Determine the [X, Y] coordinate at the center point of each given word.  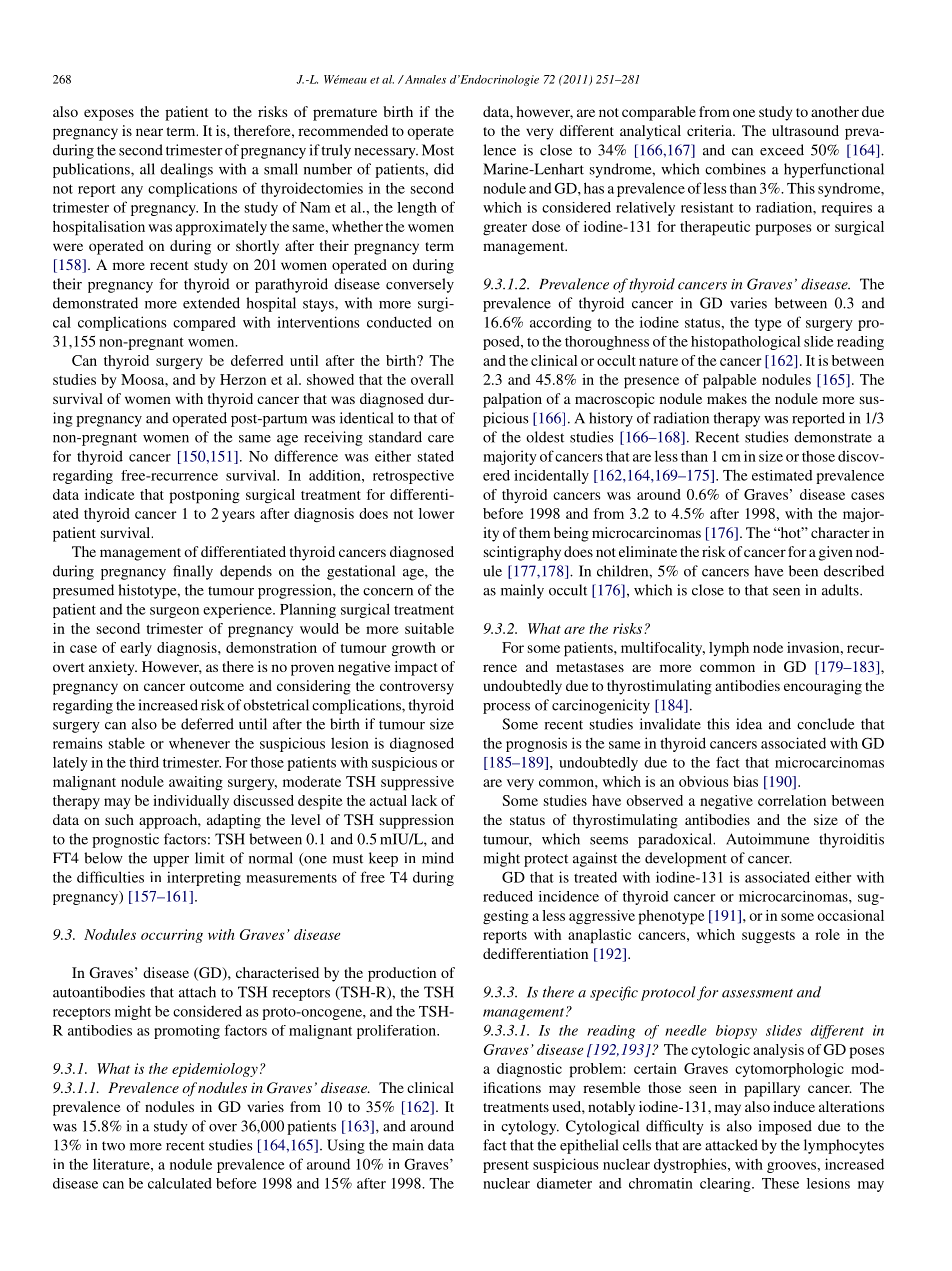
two [113, 1146]
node [768, 647]
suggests [768, 937]
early [136, 649]
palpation [512, 400]
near [149, 132]
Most [438, 150]
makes [727, 398]
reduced [508, 896]
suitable [429, 628]
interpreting [204, 878]
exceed [782, 150]
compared [204, 323]
